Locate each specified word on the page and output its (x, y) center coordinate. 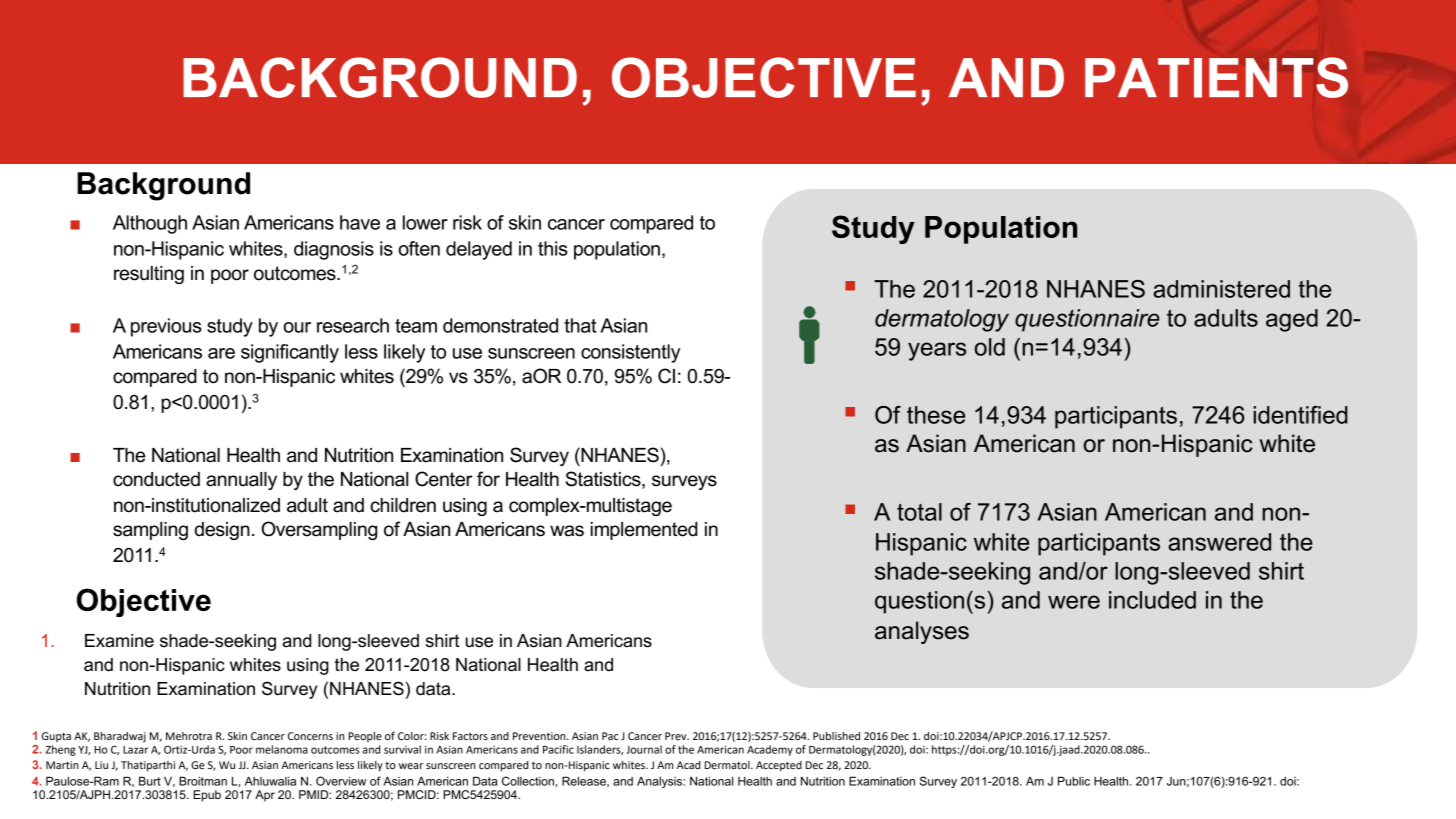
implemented (644, 531)
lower (425, 222)
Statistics (604, 480)
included (1152, 600)
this (553, 248)
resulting (149, 275)
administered (1221, 289)
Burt (150, 781)
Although (150, 224)
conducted (156, 479)
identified (1300, 415)
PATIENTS (1216, 77)
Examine (119, 641)
